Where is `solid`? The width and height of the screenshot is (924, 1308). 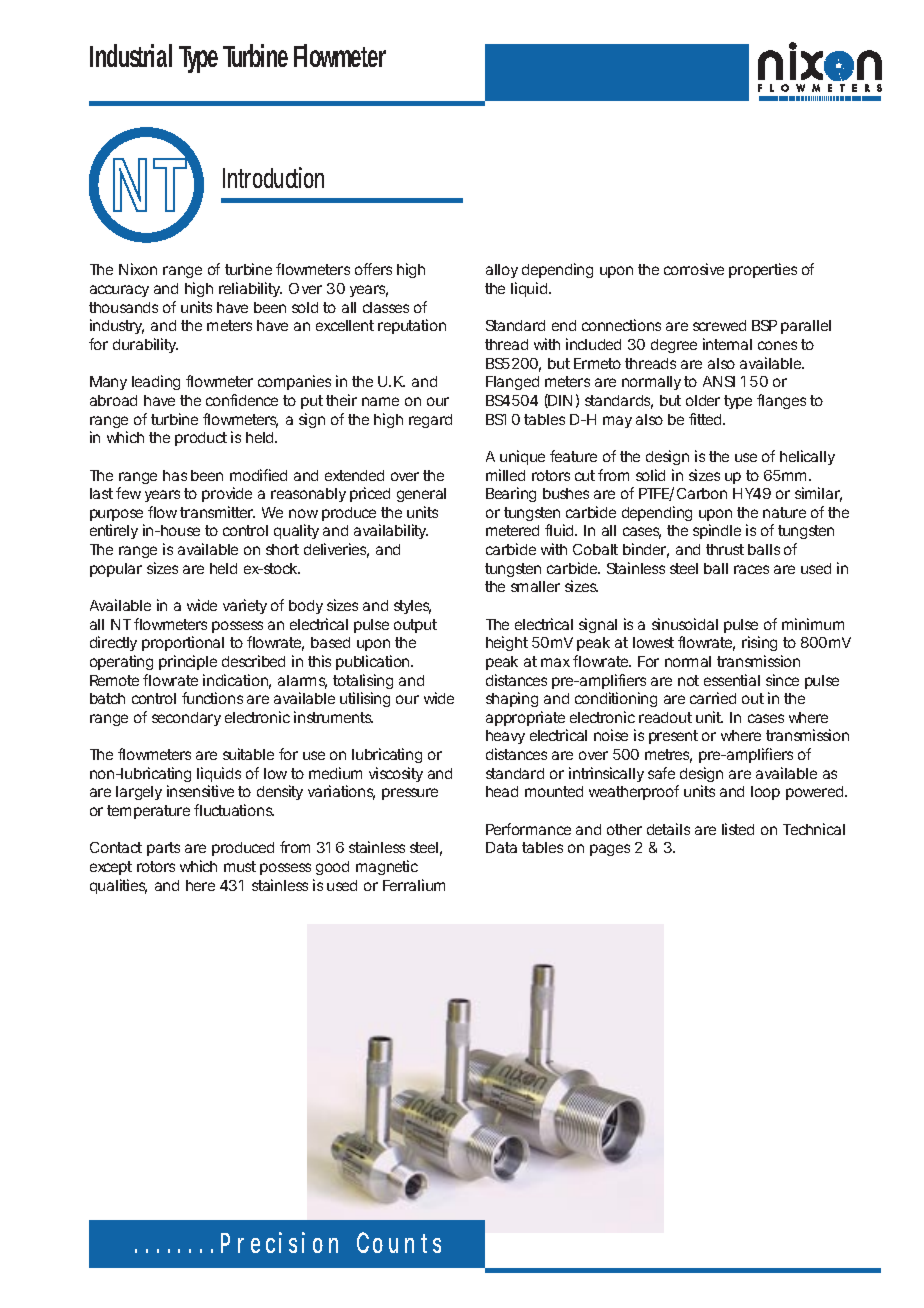
solid is located at coordinates (650, 475).
